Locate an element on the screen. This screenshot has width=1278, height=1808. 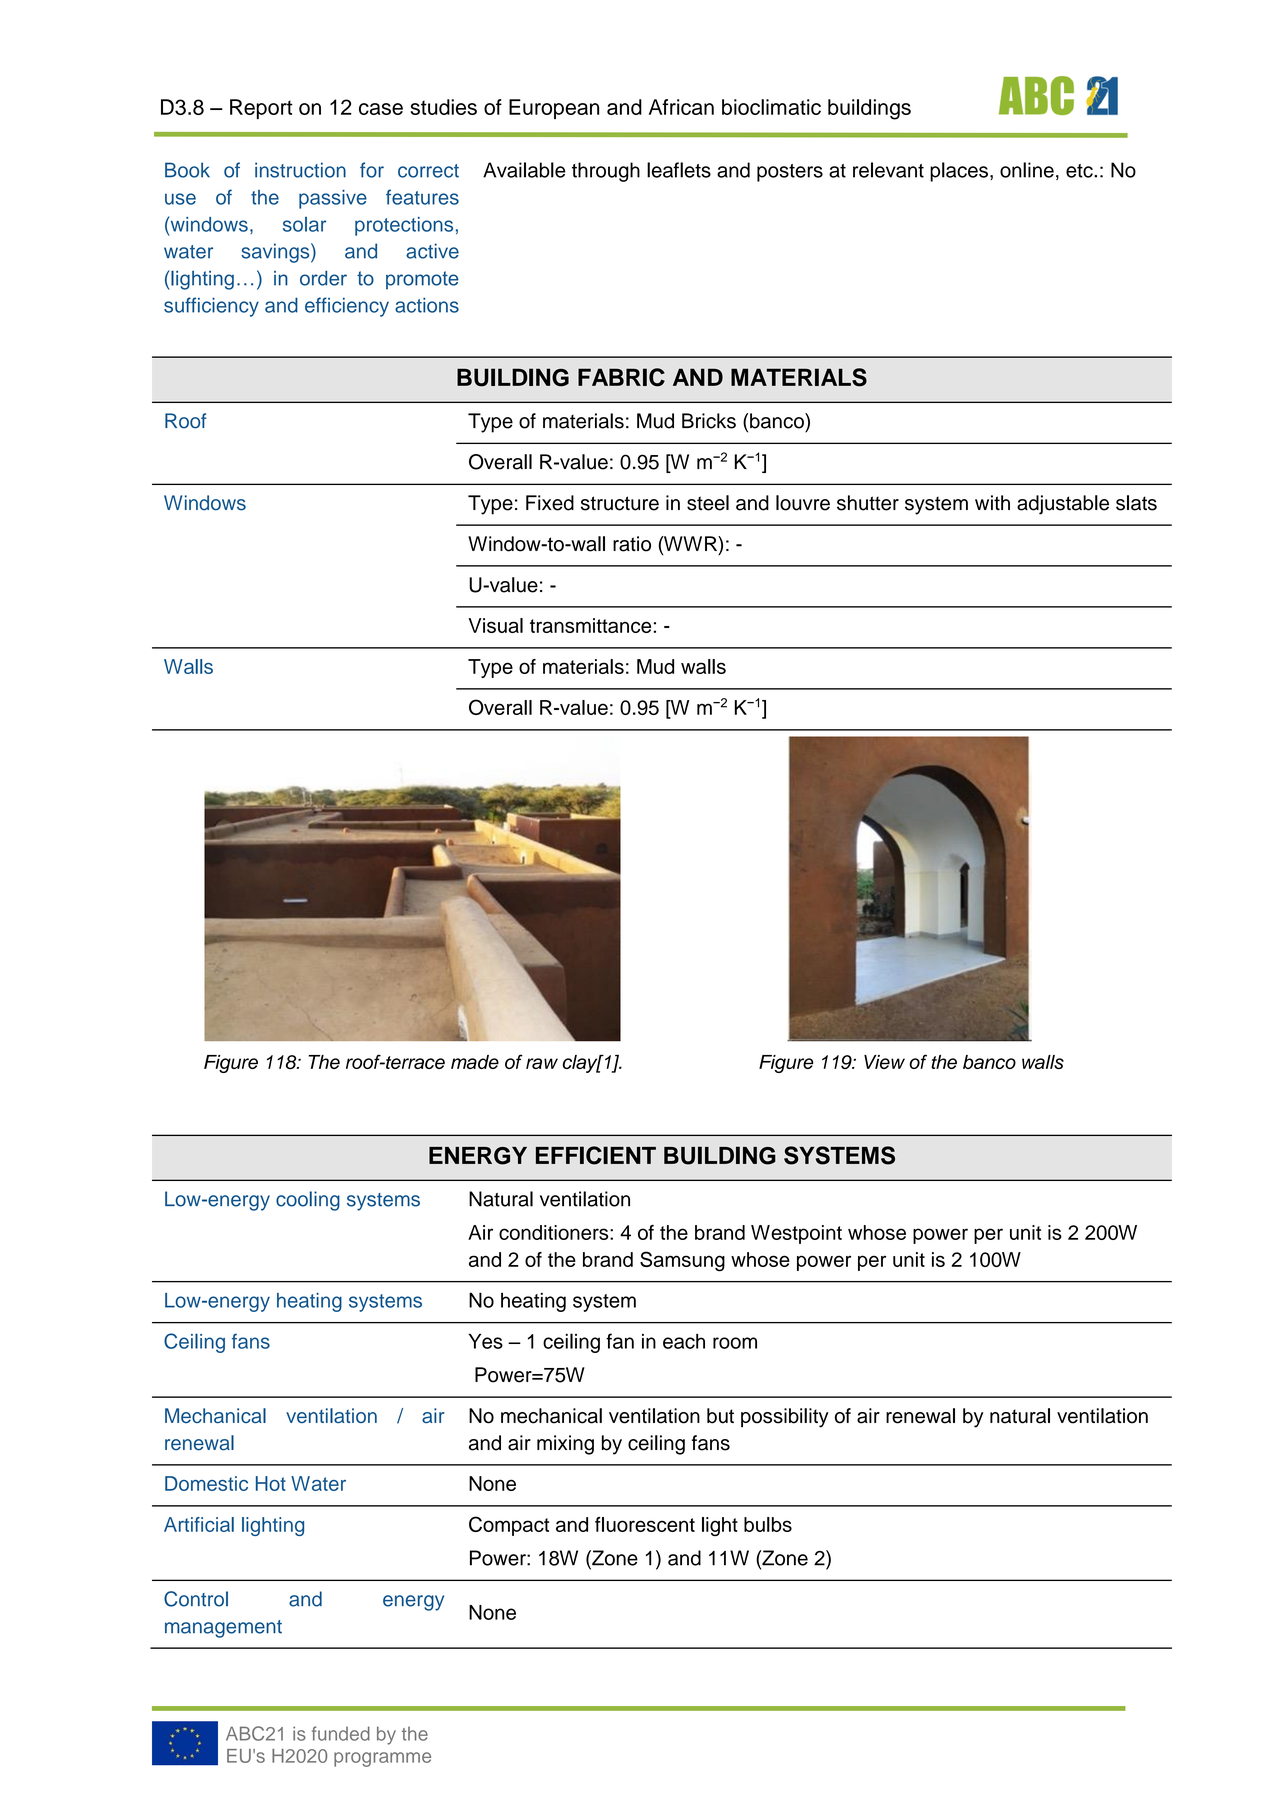
Visual is located at coordinates (495, 625).
